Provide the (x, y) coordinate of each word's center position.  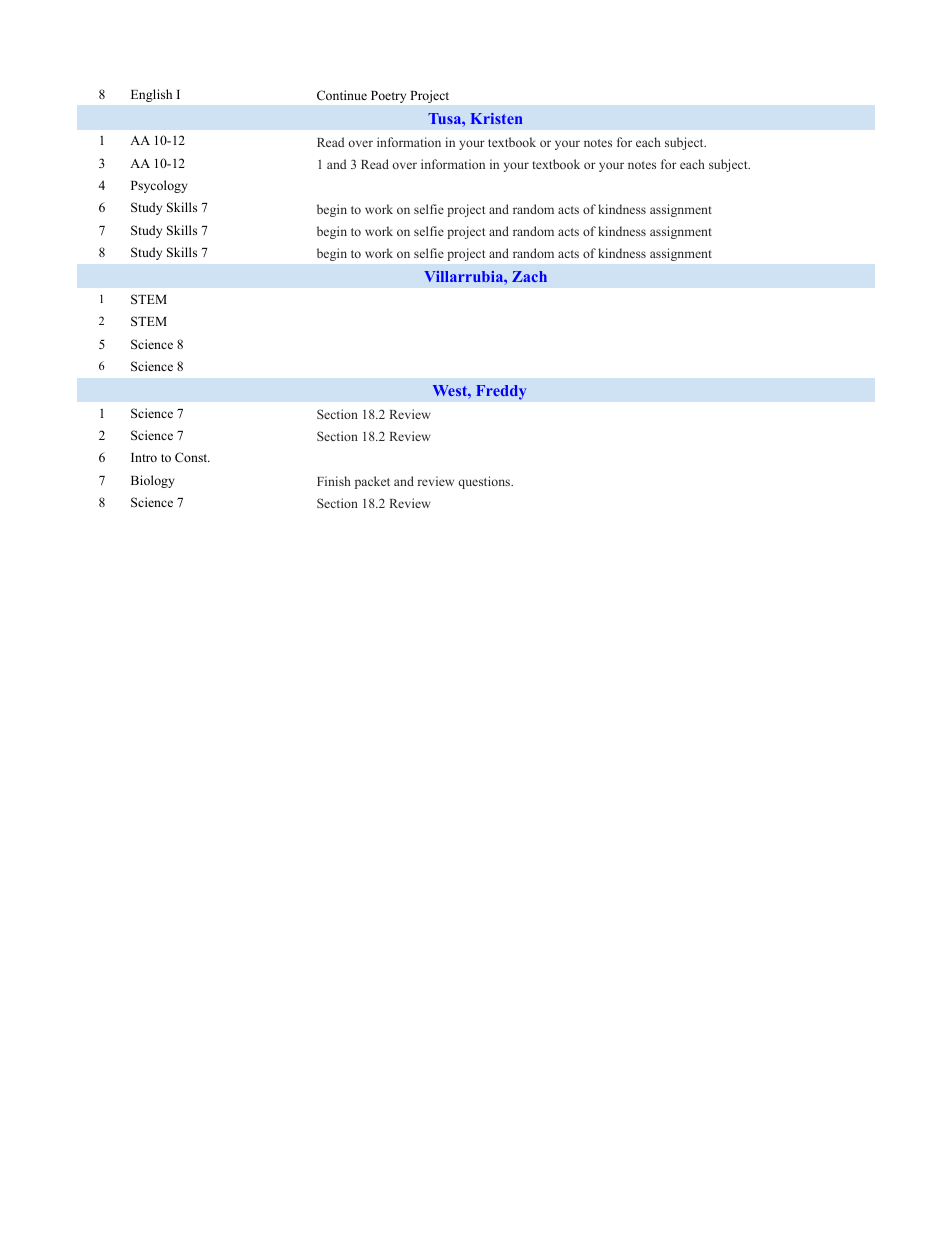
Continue (342, 95)
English (151, 95)
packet (372, 482)
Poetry (388, 97)
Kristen (496, 118)
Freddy (501, 392)
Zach (529, 276)
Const (192, 457)
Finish (334, 481)
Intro (144, 457)
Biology (153, 481)
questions (485, 482)
